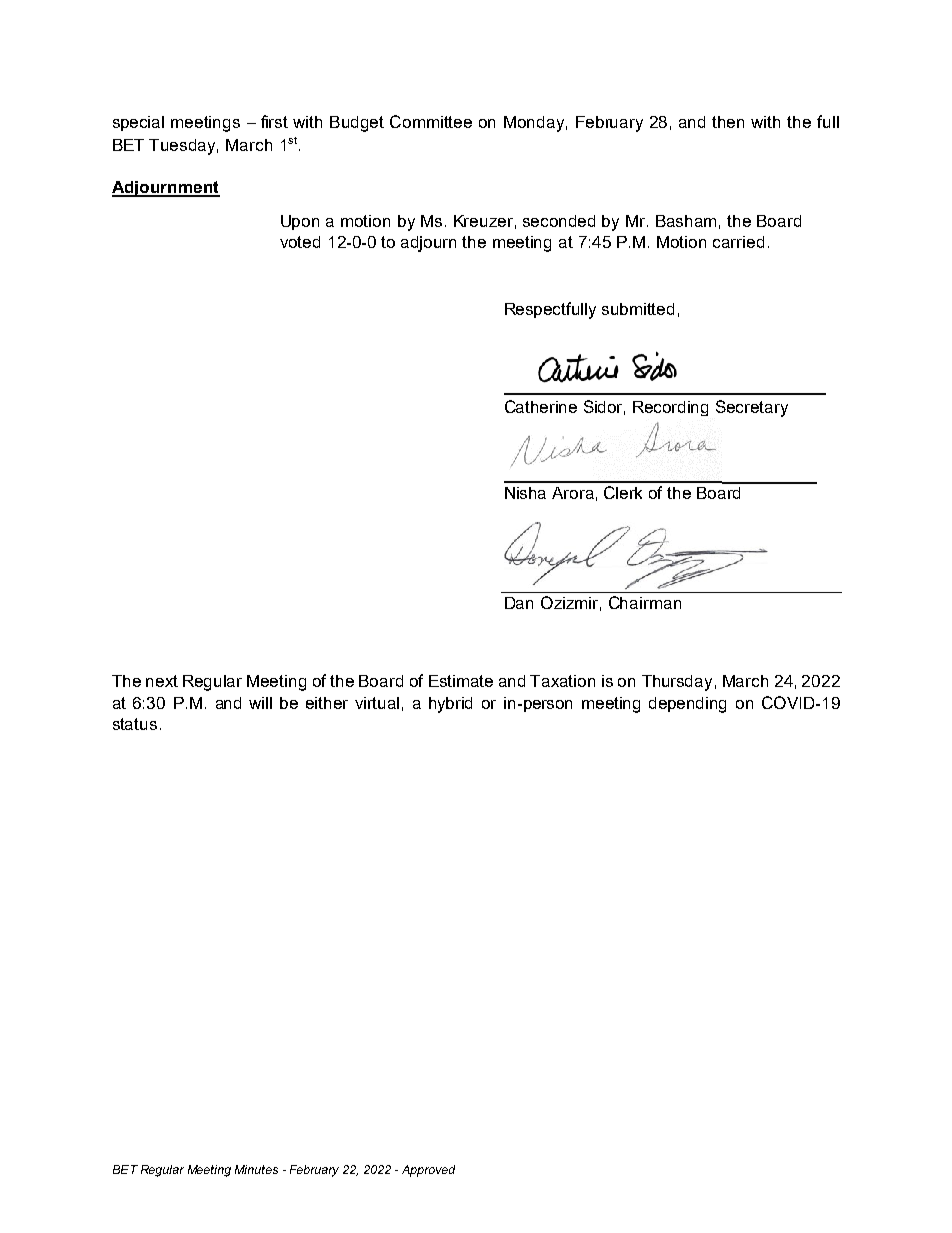 The height and width of the image is (1233, 952). I want to click on Tuesday, so click(183, 147).
